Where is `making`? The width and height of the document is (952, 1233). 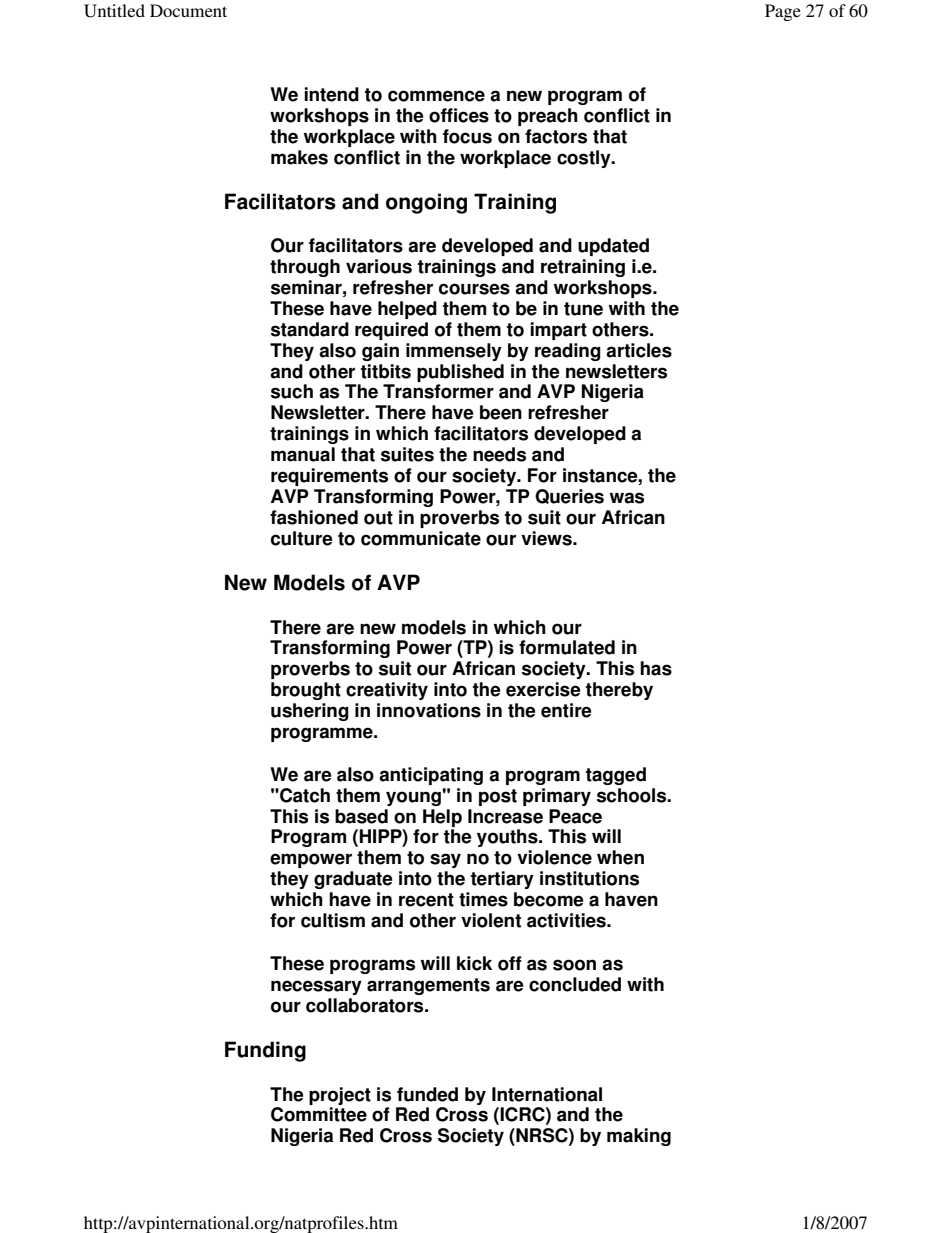 making is located at coordinates (639, 1137).
